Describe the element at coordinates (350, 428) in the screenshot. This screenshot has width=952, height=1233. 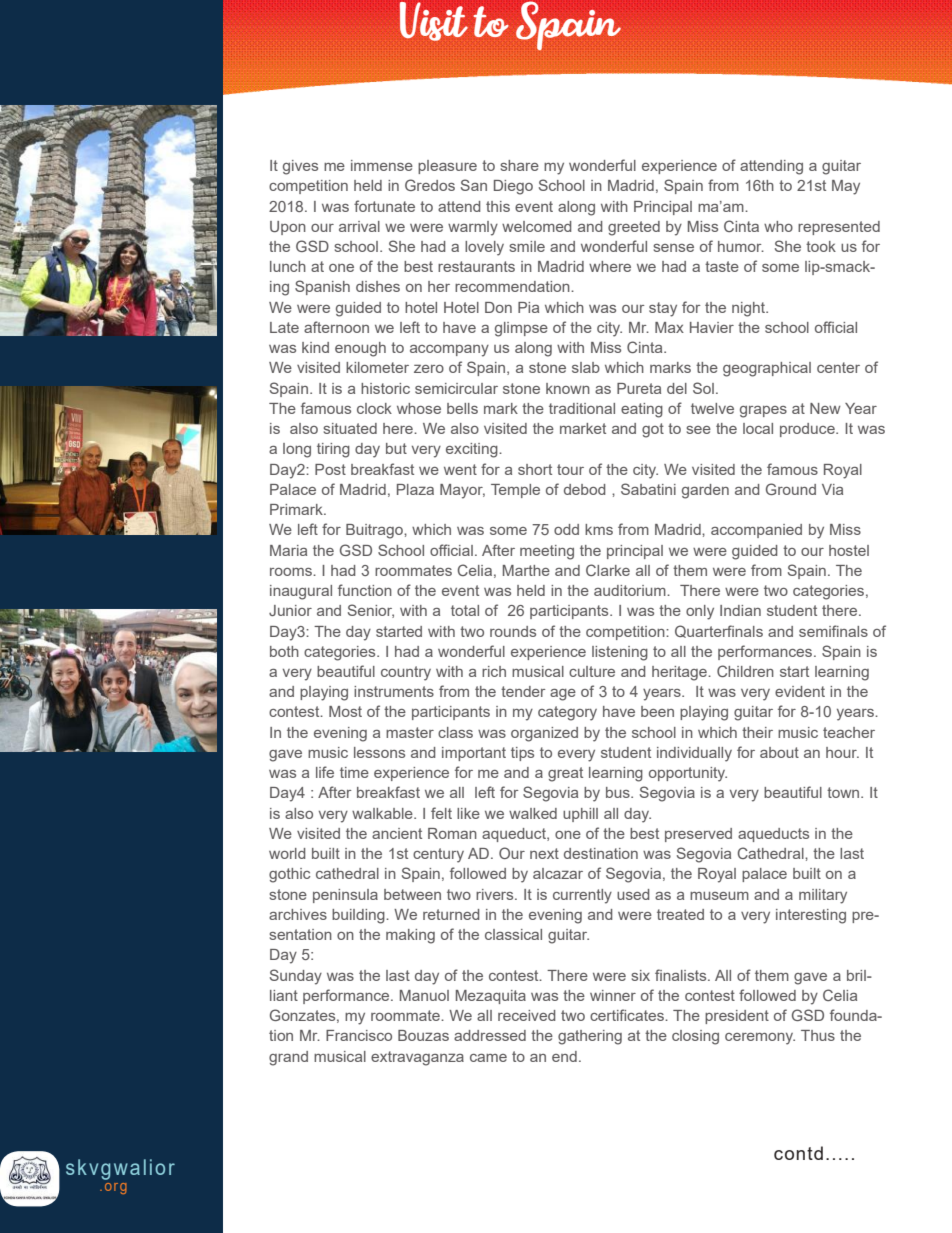
I see `situated` at that location.
